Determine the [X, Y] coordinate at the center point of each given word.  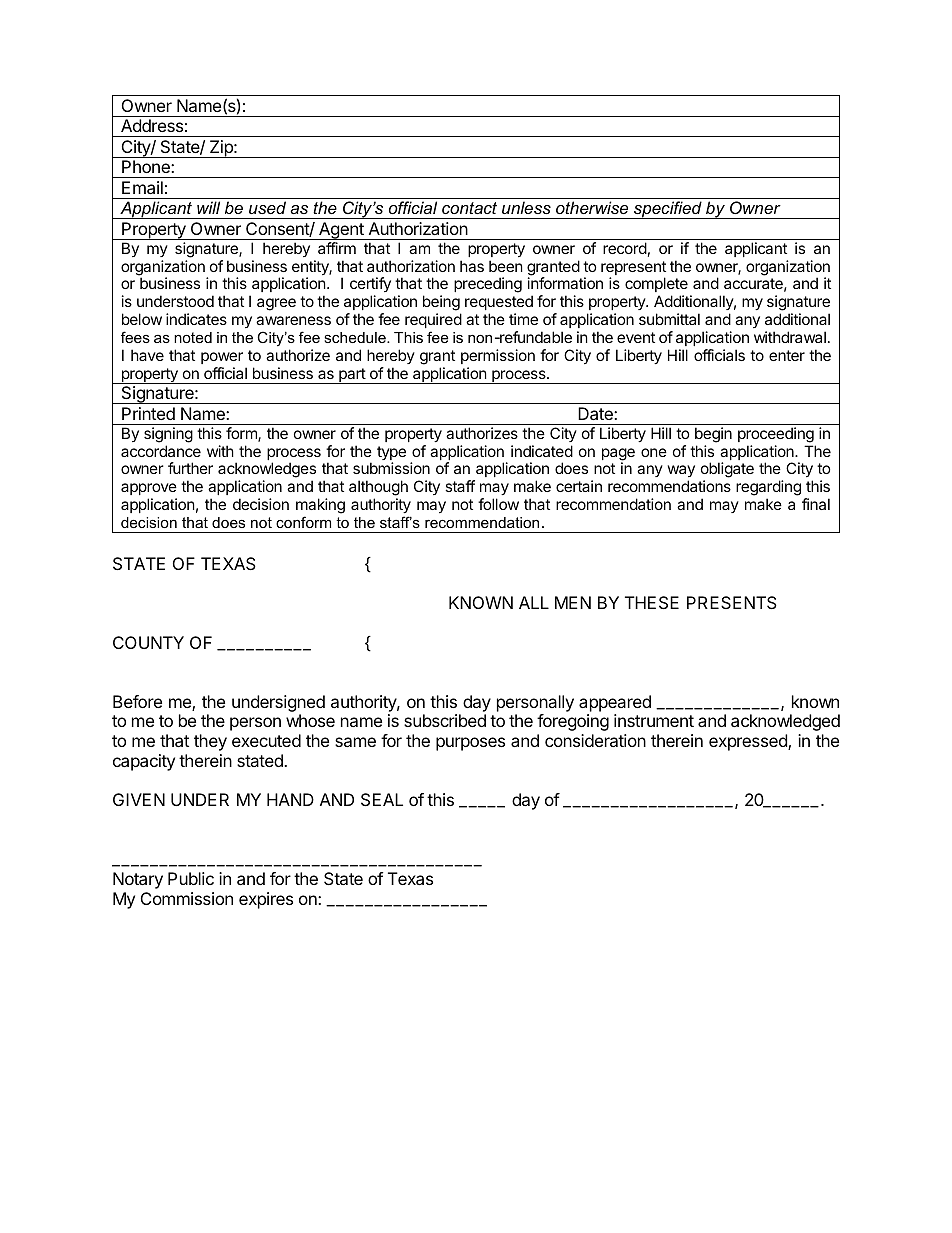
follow [498, 504]
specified [668, 210]
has [472, 266]
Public [191, 878]
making [320, 507]
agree [276, 304]
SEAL [382, 799]
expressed [749, 742]
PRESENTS [732, 602]
